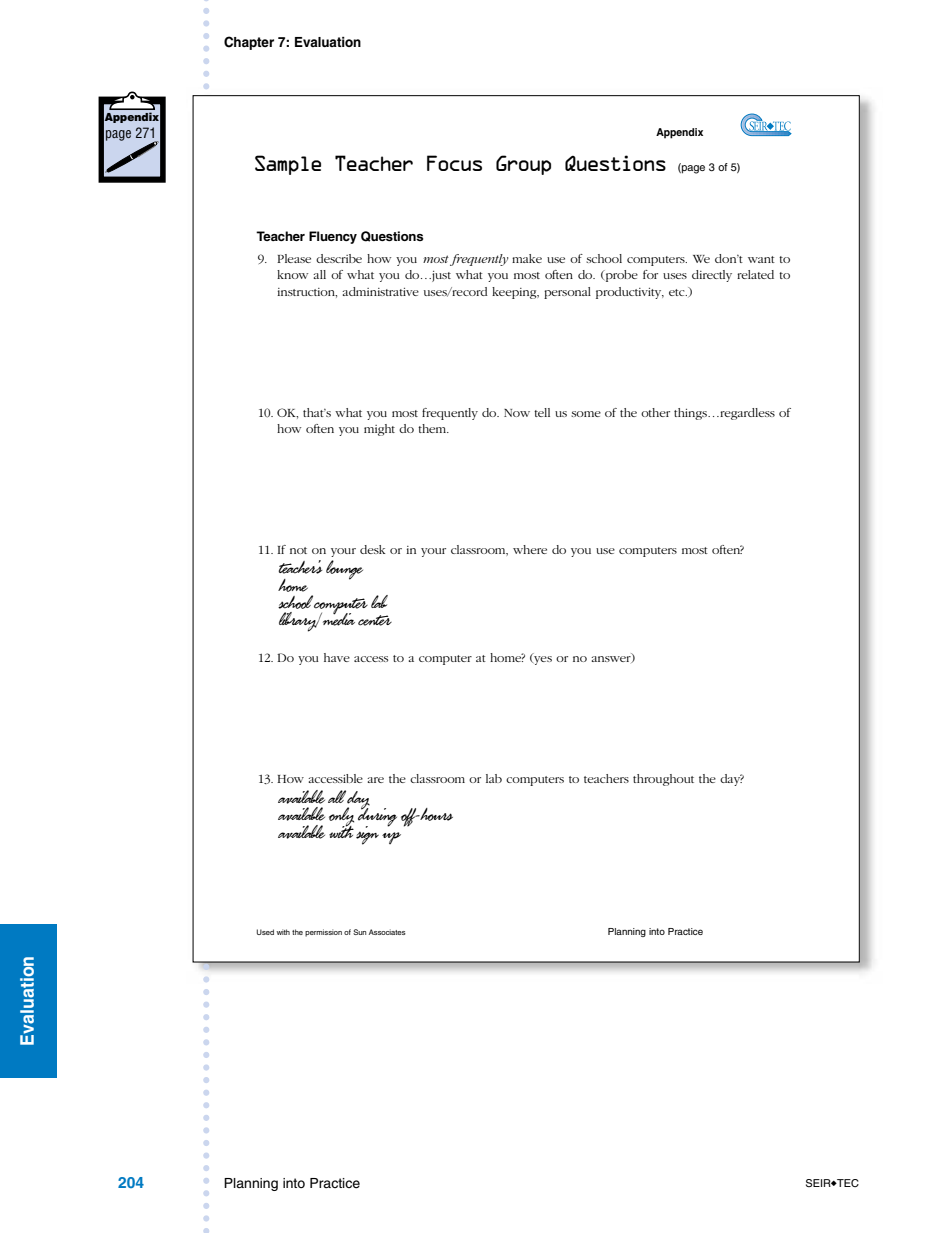 Image resolution: width=952 pixels, height=1233 pixels. What do you see at coordinates (761, 259) in the screenshot?
I see `want` at bounding box center [761, 259].
